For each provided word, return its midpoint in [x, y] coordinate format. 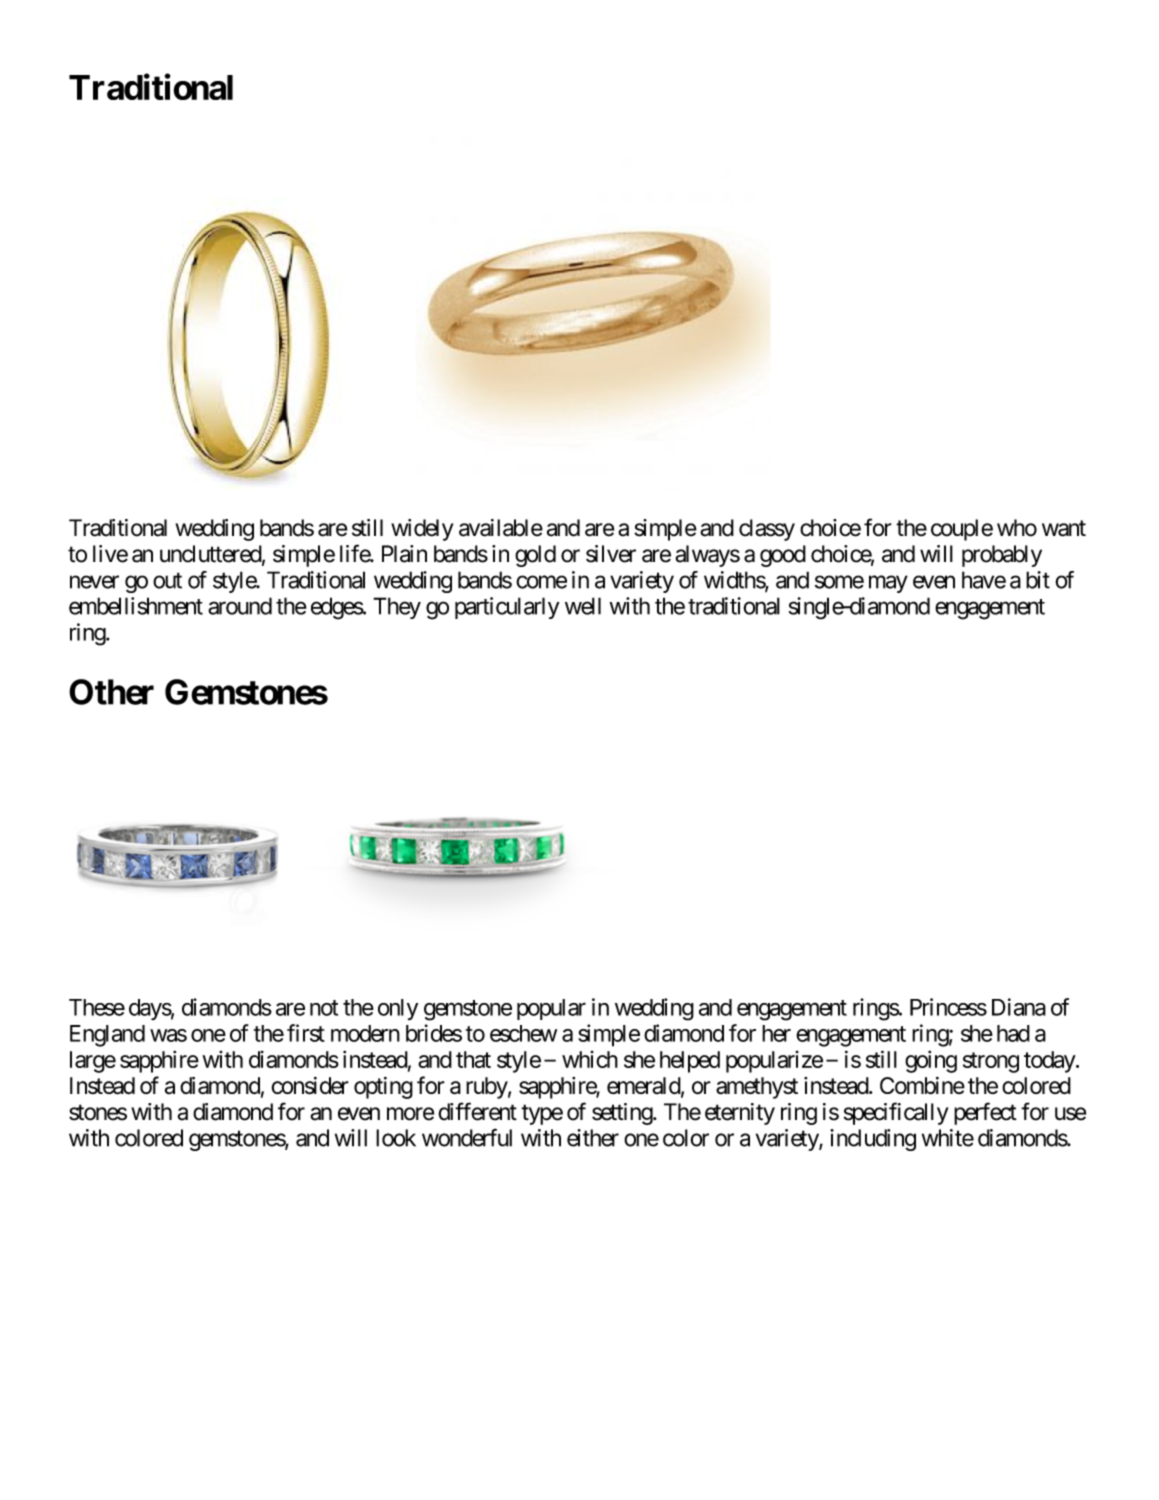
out [167, 581]
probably [1002, 556]
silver [611, 554]
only [398, 1009]
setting [623, 1114]
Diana [1019, 1007]
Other [111, 692]
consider [310, 1086]
